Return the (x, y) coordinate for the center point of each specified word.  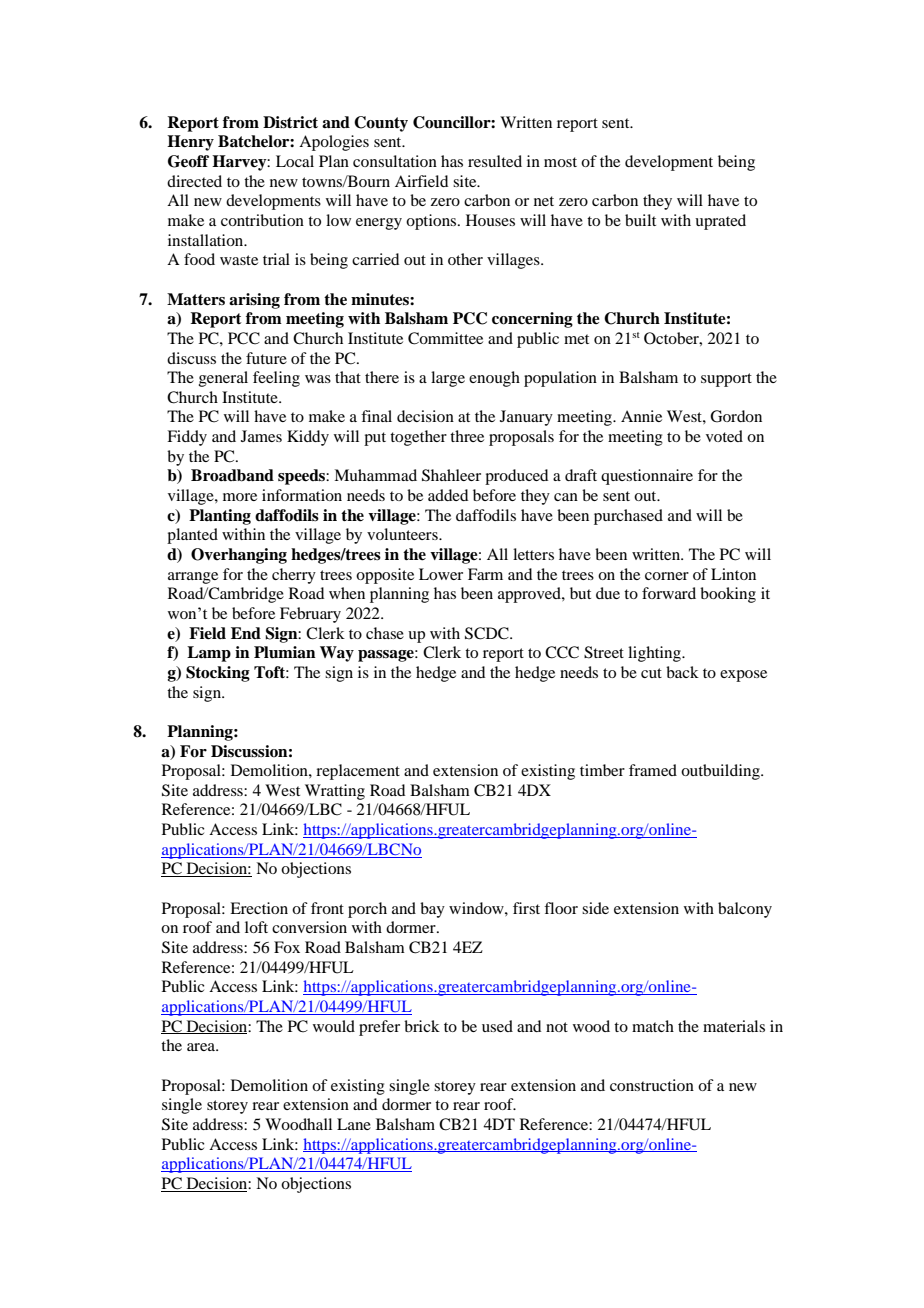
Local (295, 161)
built (640, 220)
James (261, 436)
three (467, 436)
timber (602, 770)
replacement (358, 772)
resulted (495, 161)
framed (653, 770)
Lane (354, 1124)
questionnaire (647, 477)
